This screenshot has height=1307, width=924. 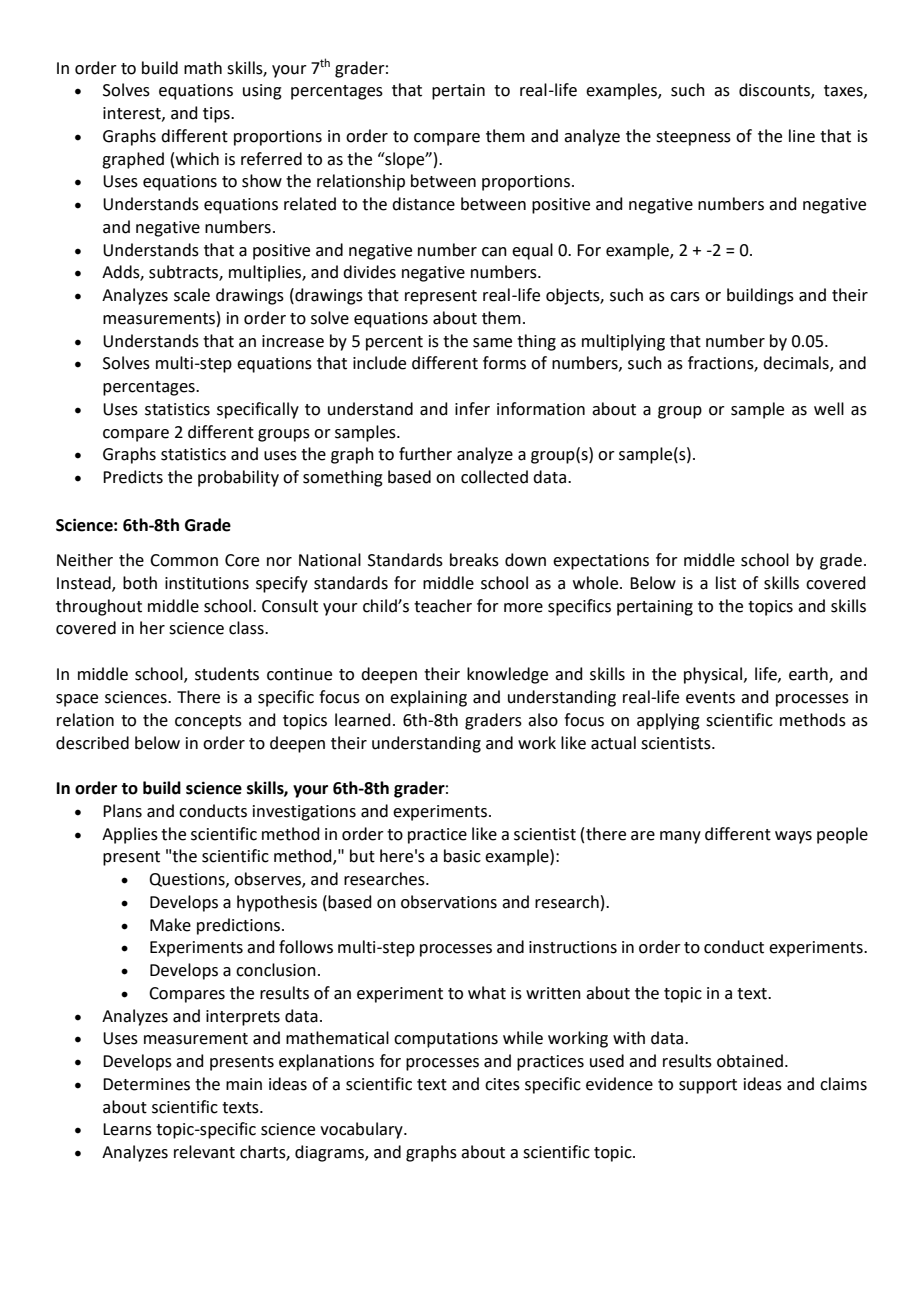 I want to click on teacher, so click(x=443, y=606).
